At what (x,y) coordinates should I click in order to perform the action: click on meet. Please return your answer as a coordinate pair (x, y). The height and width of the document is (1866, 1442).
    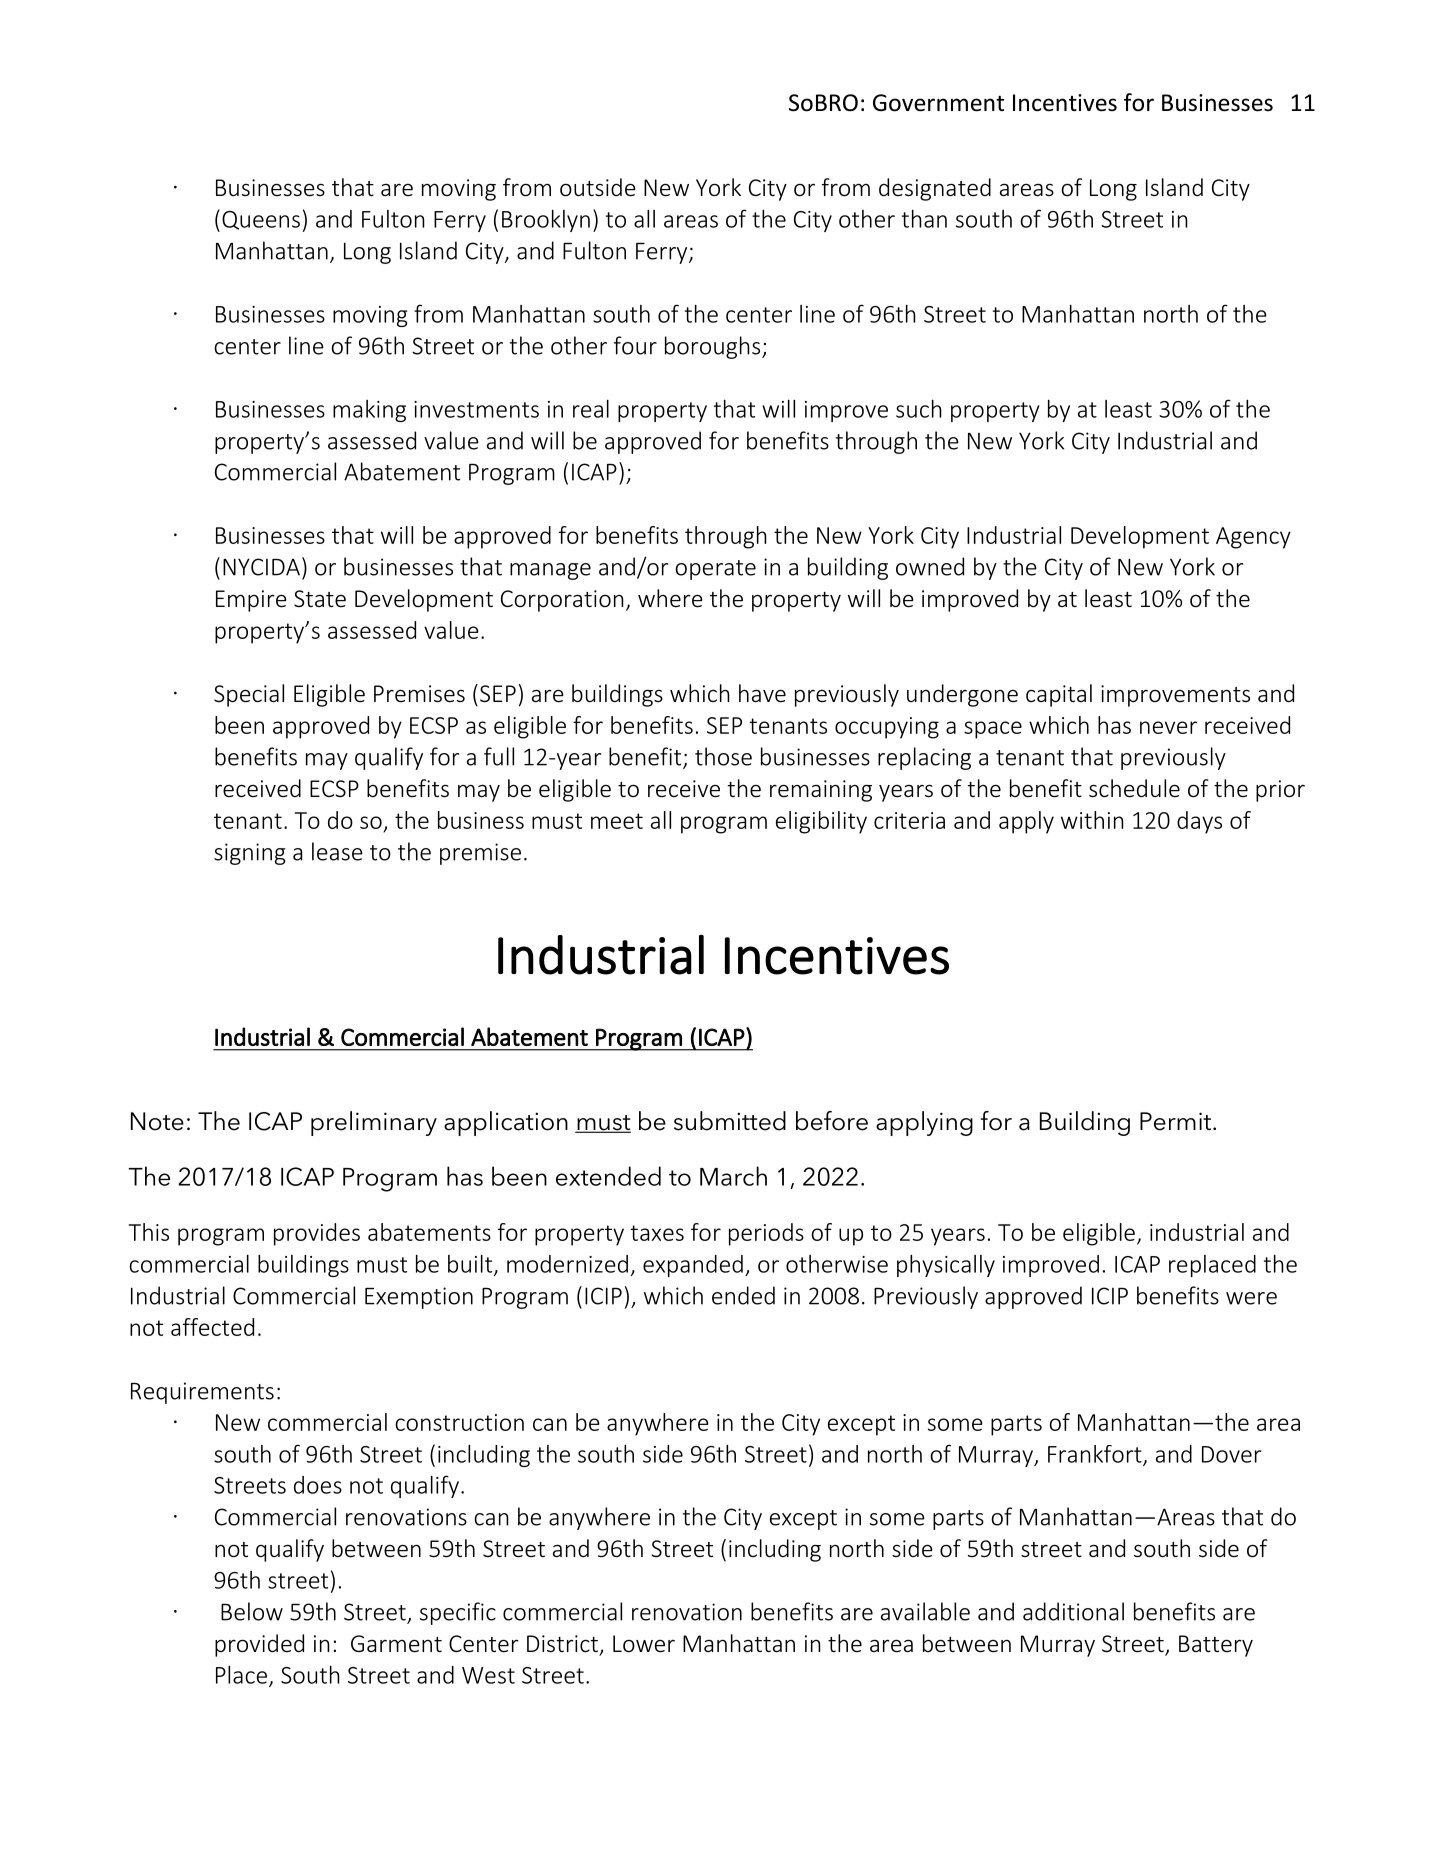
    Looking at the image, I should click on (617, 821).
